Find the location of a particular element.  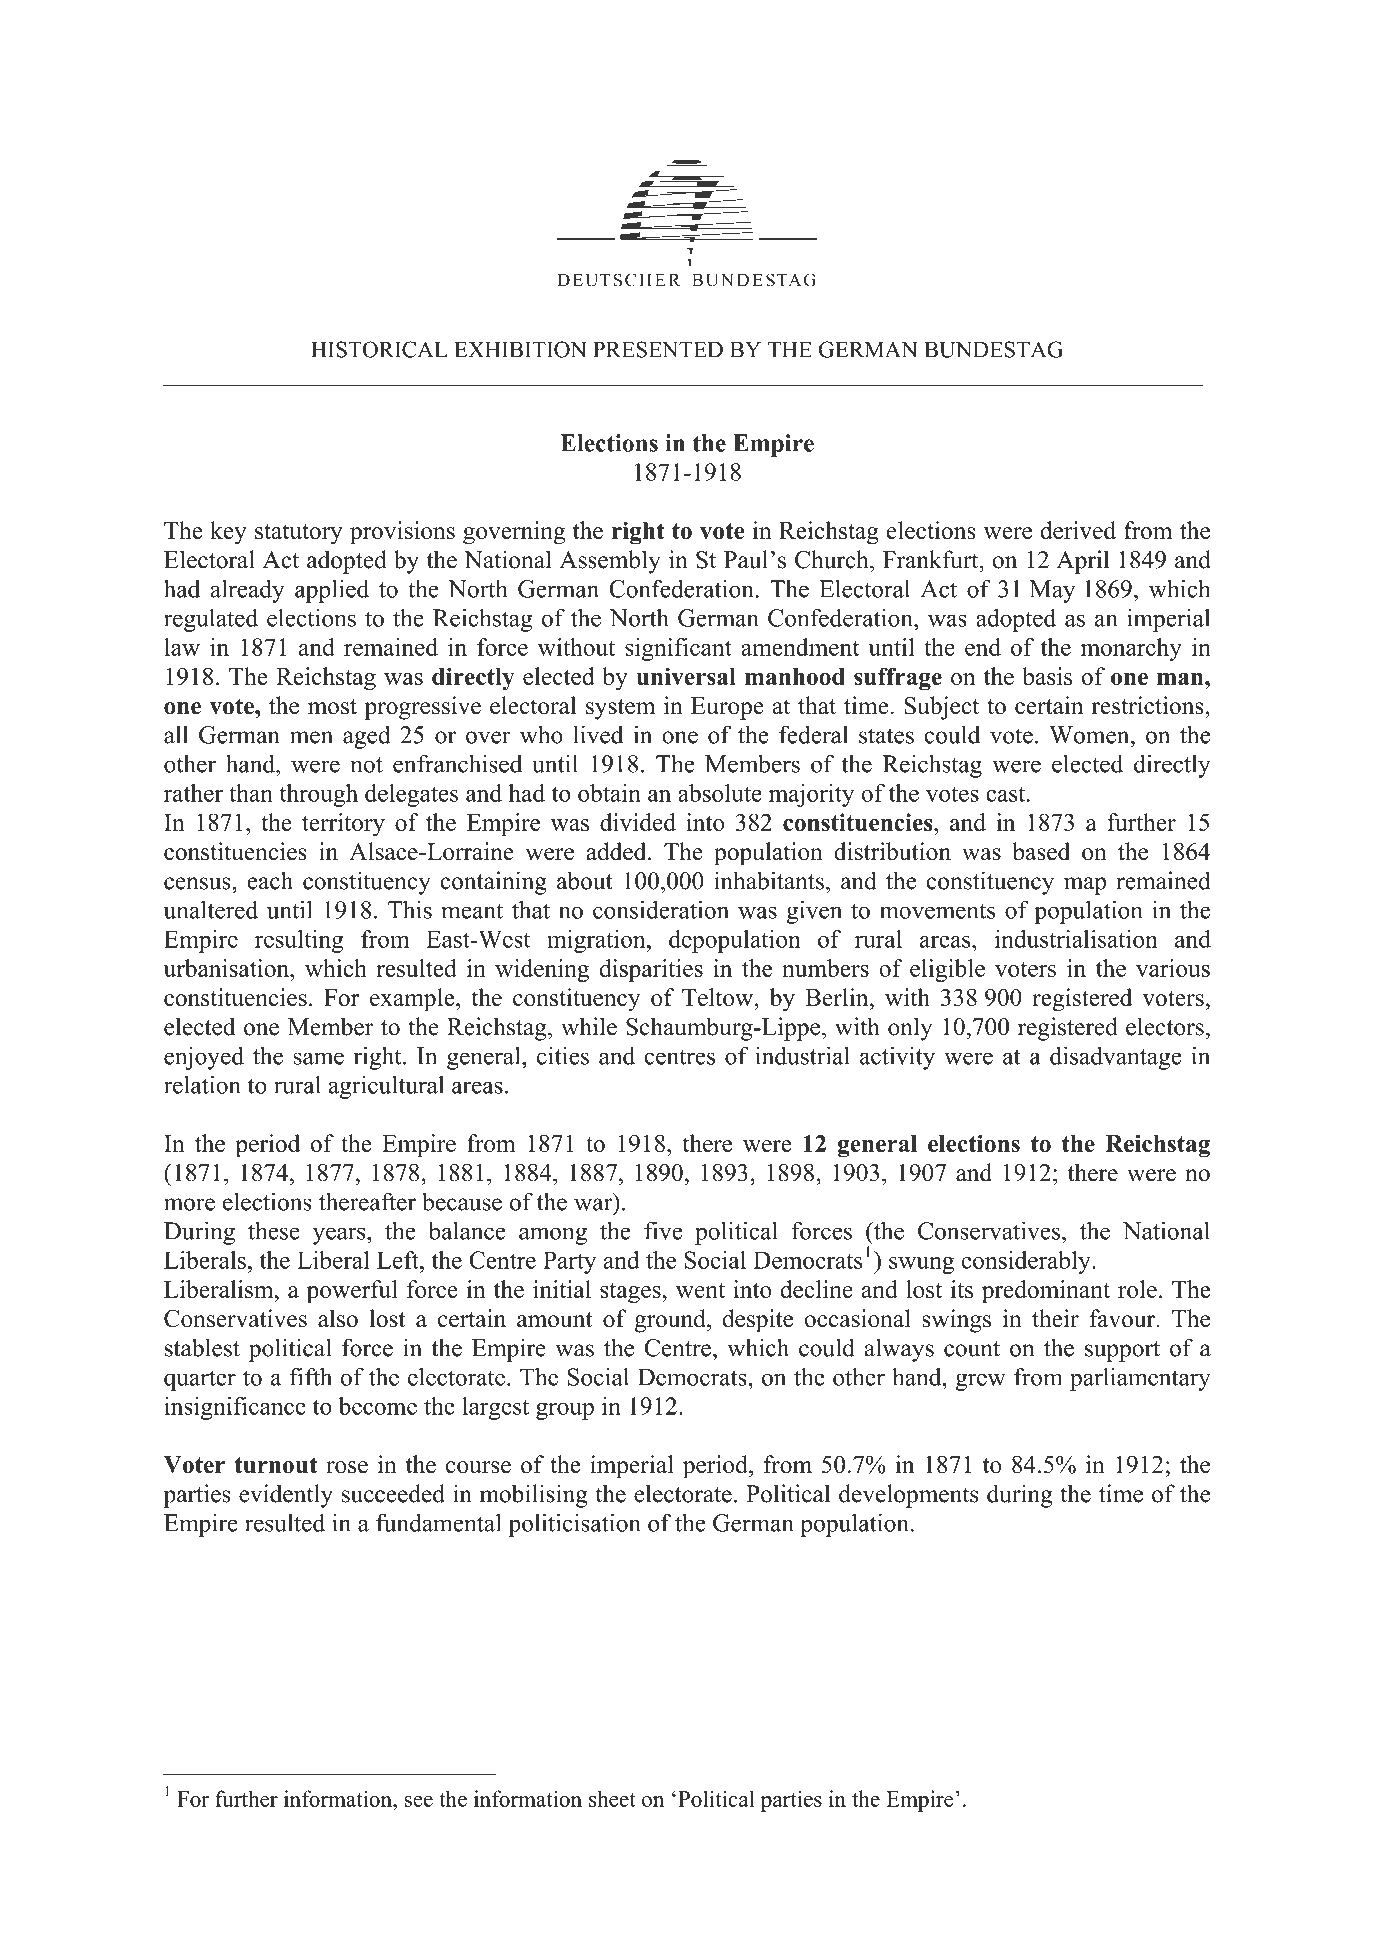

based is located at coordinates (1041, 851).
